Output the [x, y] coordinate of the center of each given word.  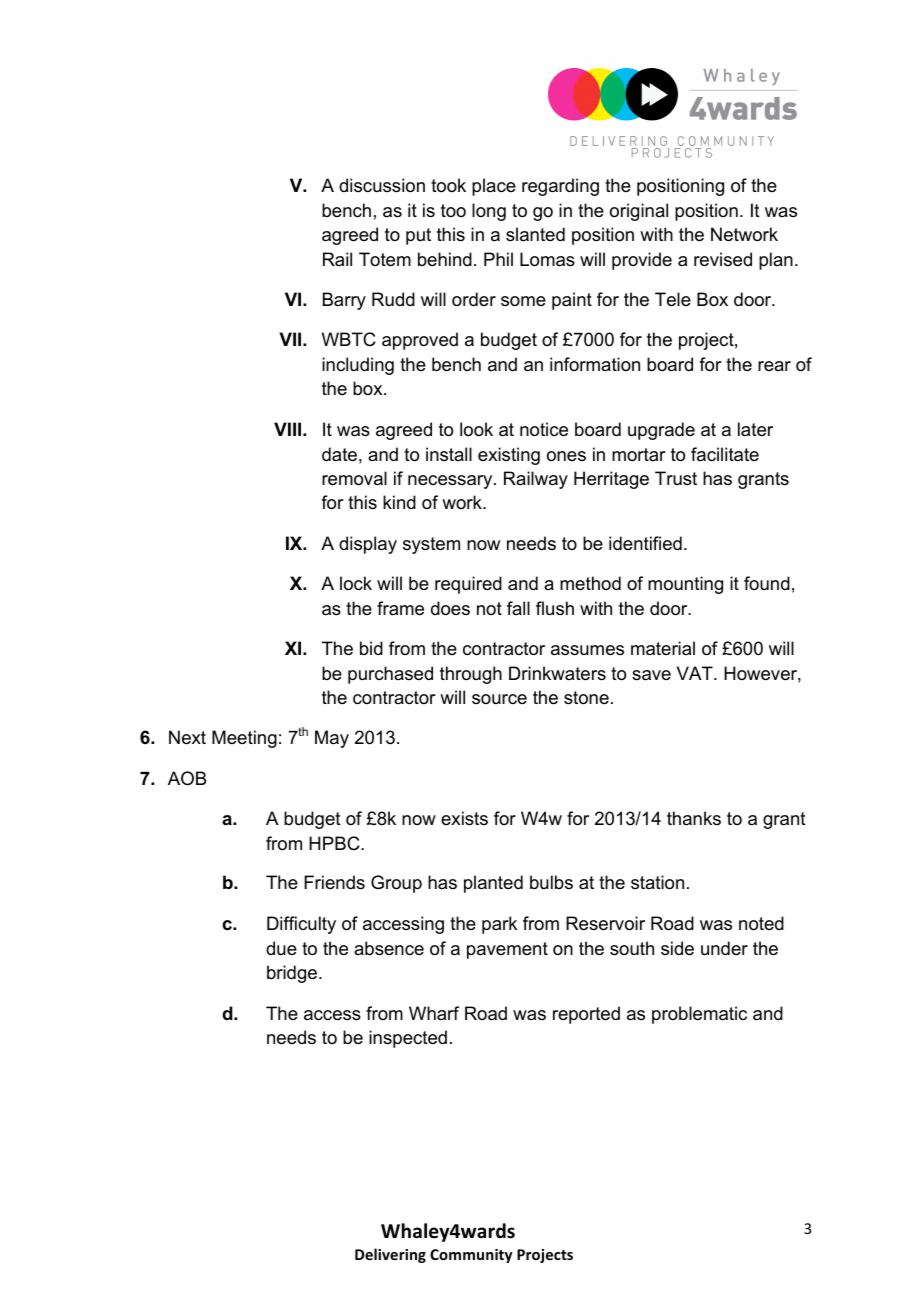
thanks [694, 818]
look [476, 429]
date [339, 454]
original [639, 212]
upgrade [661, 431]
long [489, 212]
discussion [382, 185]
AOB [187, 778]
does [450, 608]
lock [356, 583]
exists [464, 818]
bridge [293, 974]
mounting [685, 585]
